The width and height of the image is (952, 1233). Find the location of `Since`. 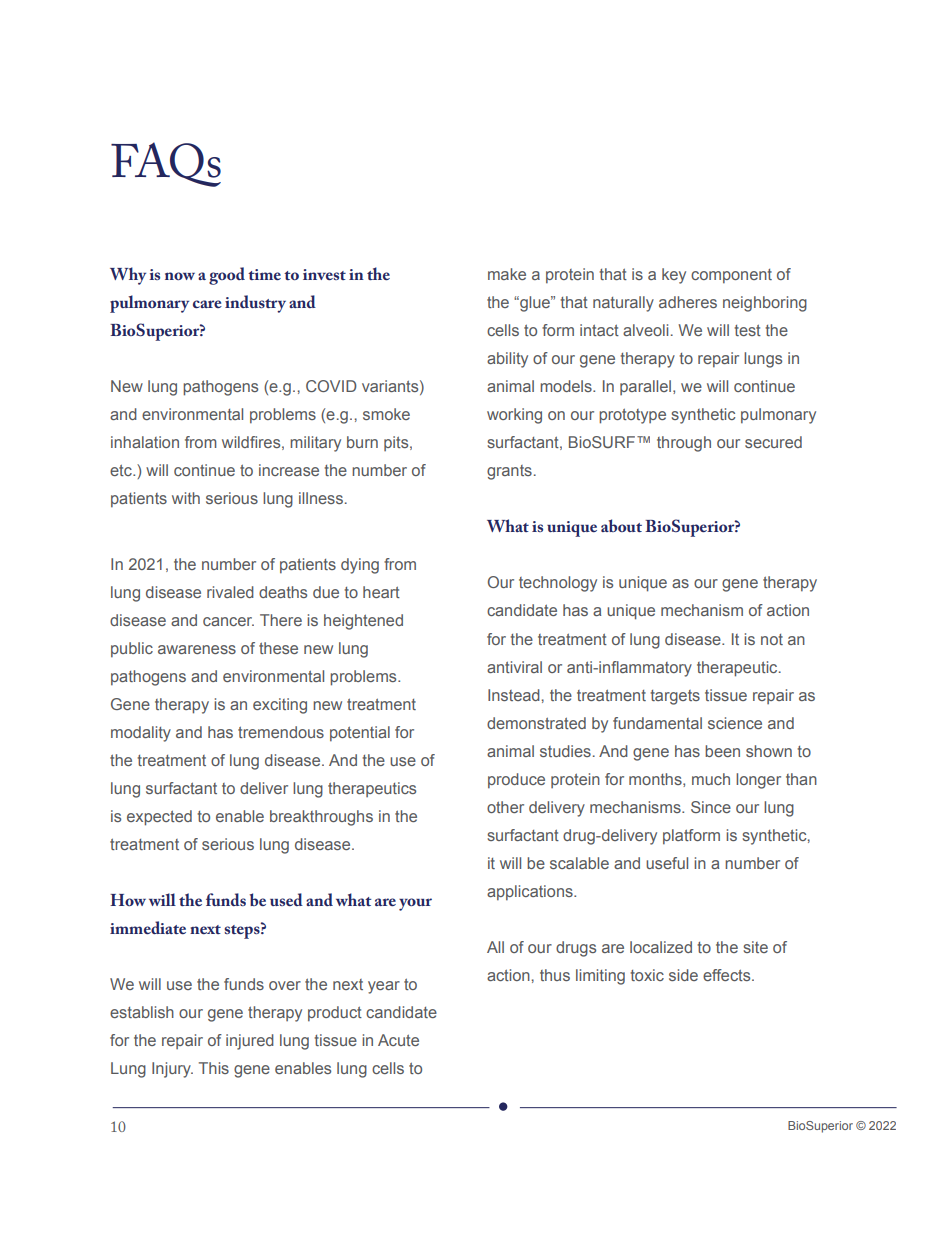

Since is located at coordinates (711, 807).
